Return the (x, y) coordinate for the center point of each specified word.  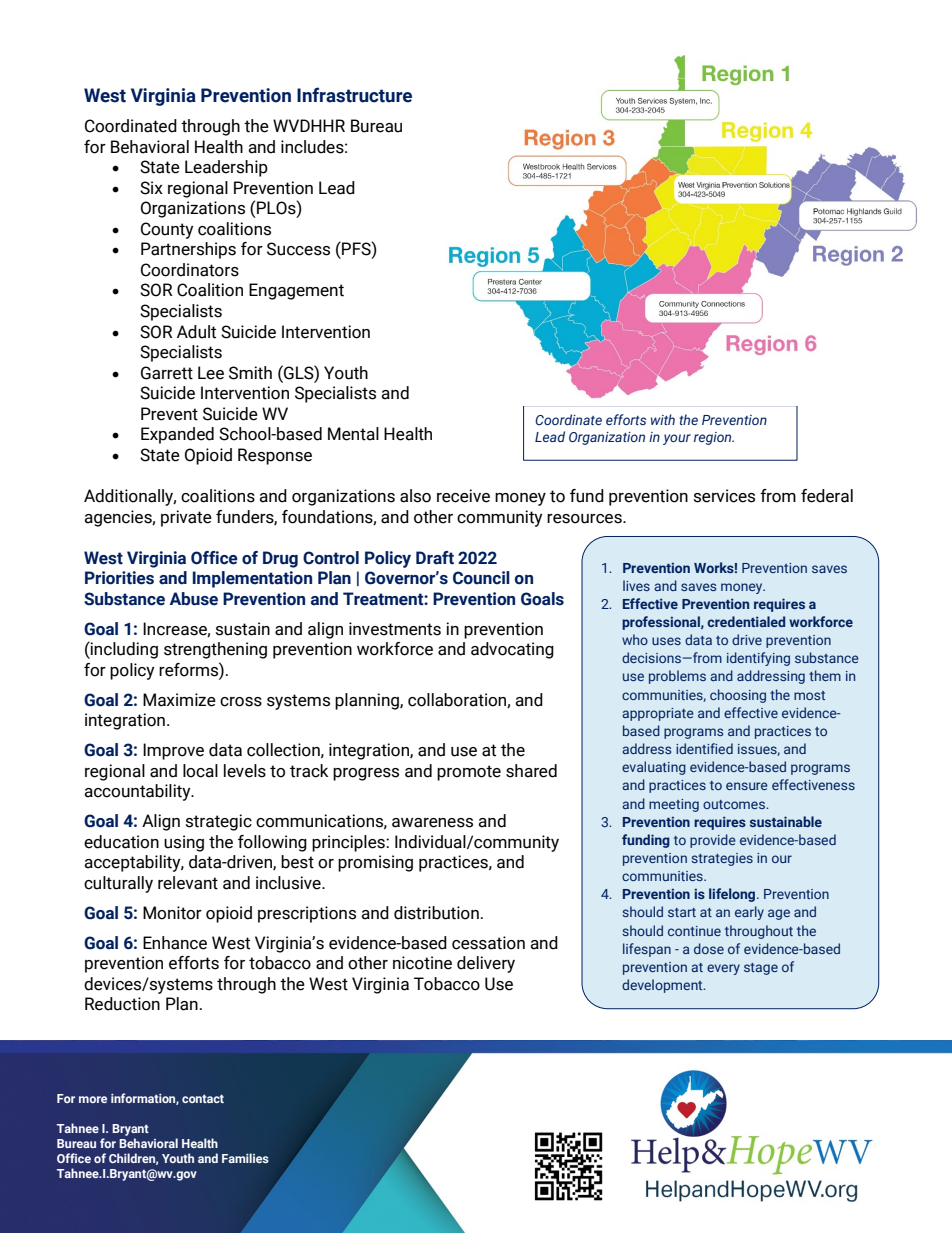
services (724, 496)
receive (463, 496)
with (663, 419)
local (200, 771)
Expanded (177, 435)
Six (151, 188)
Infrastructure (354, 95)
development (663, 986)
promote (469, 773)
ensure (747, 786)
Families (245, 1158)
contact (203, 1099)
